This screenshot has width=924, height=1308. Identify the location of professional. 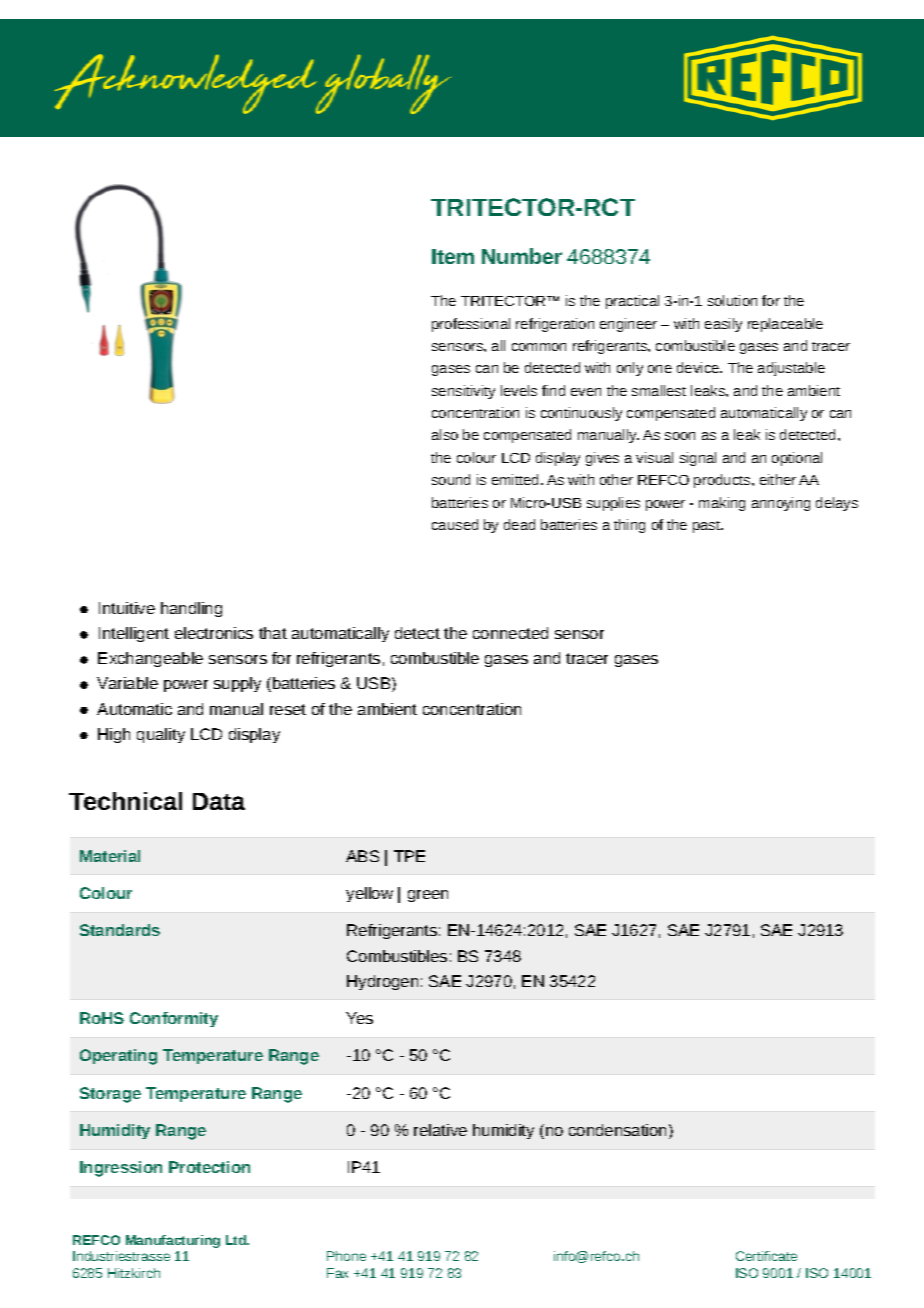
(471, 325).
